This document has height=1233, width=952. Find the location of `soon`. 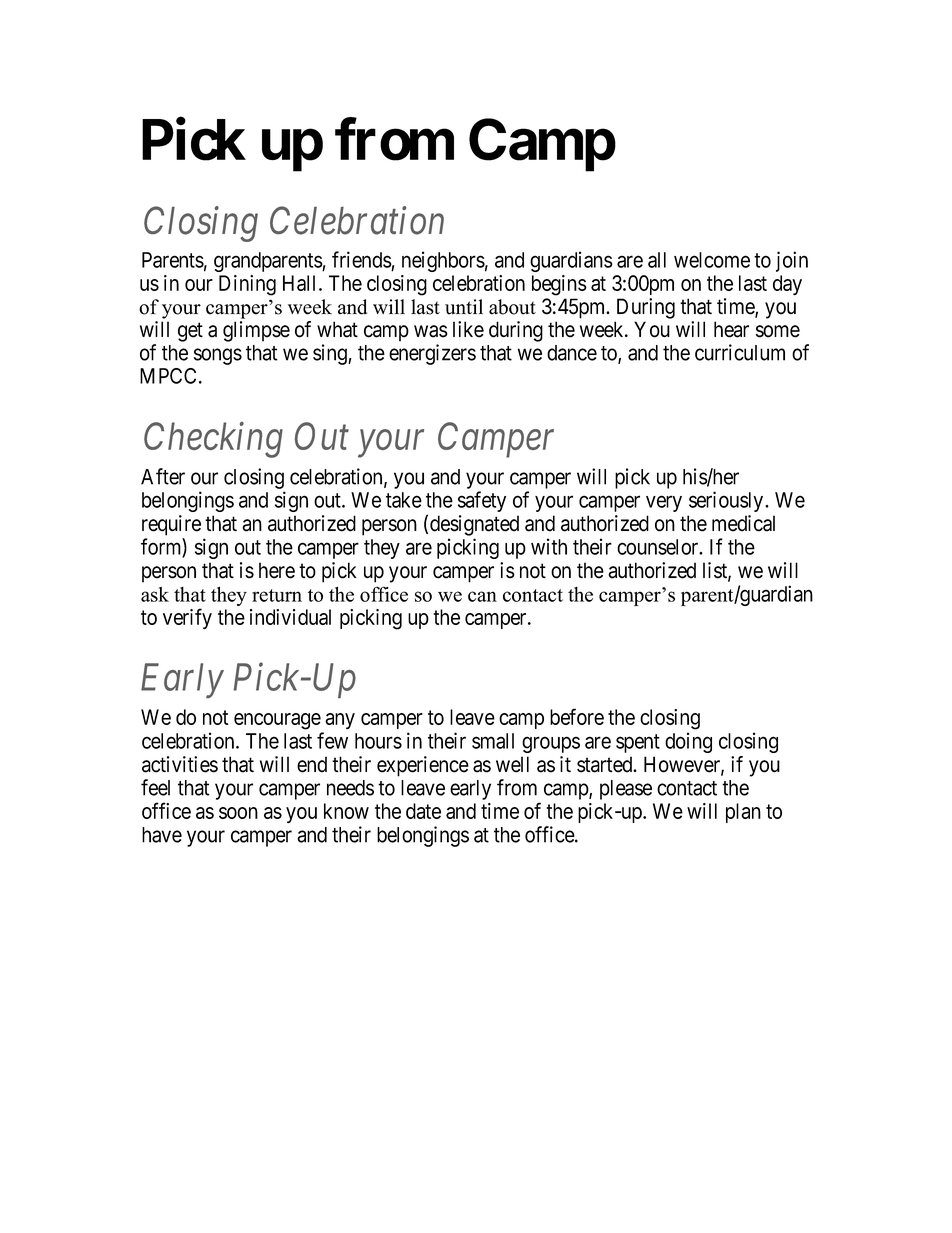

soon is located at coordinates (238, 813).
